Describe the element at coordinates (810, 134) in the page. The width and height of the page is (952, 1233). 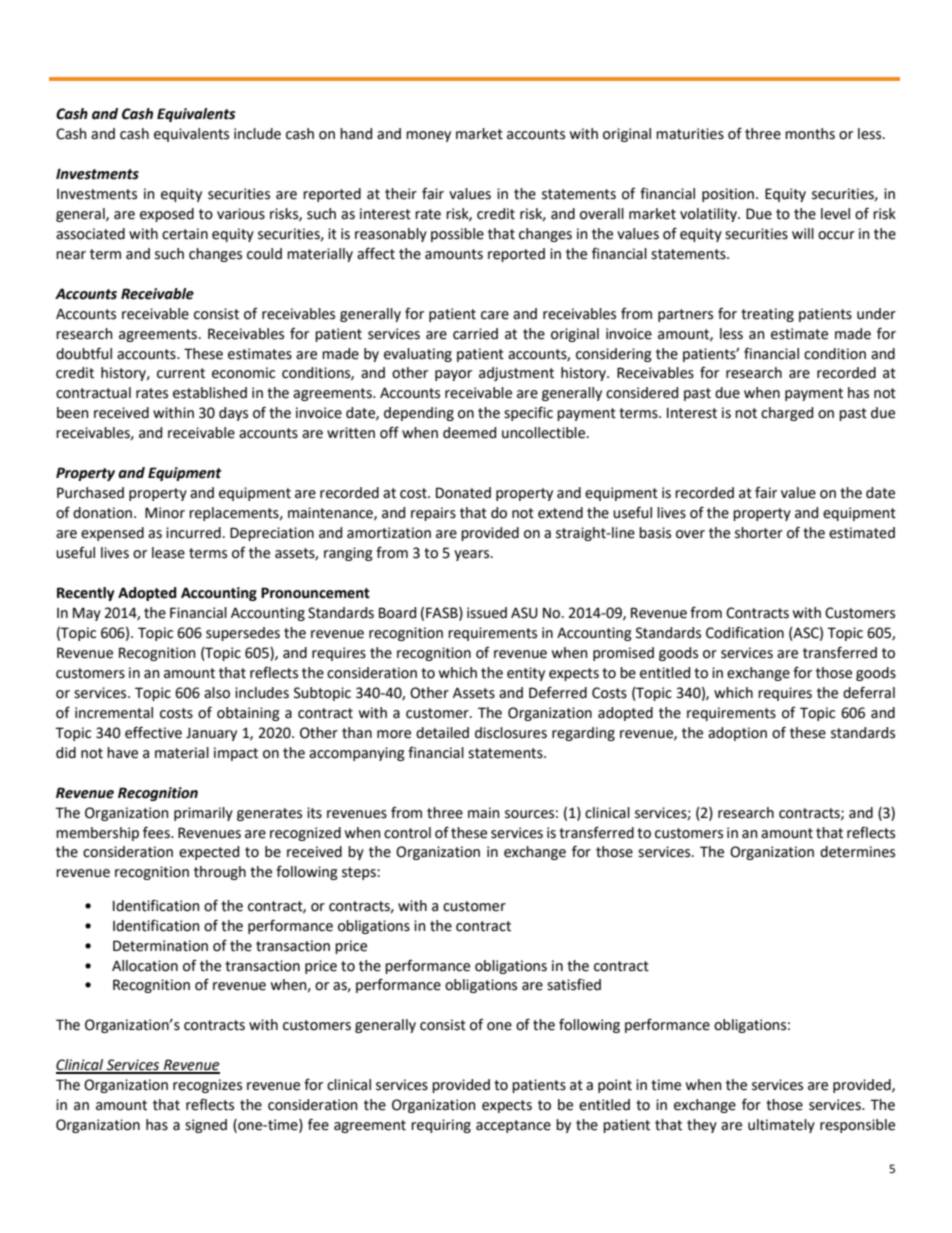
I see `months` at that location.
